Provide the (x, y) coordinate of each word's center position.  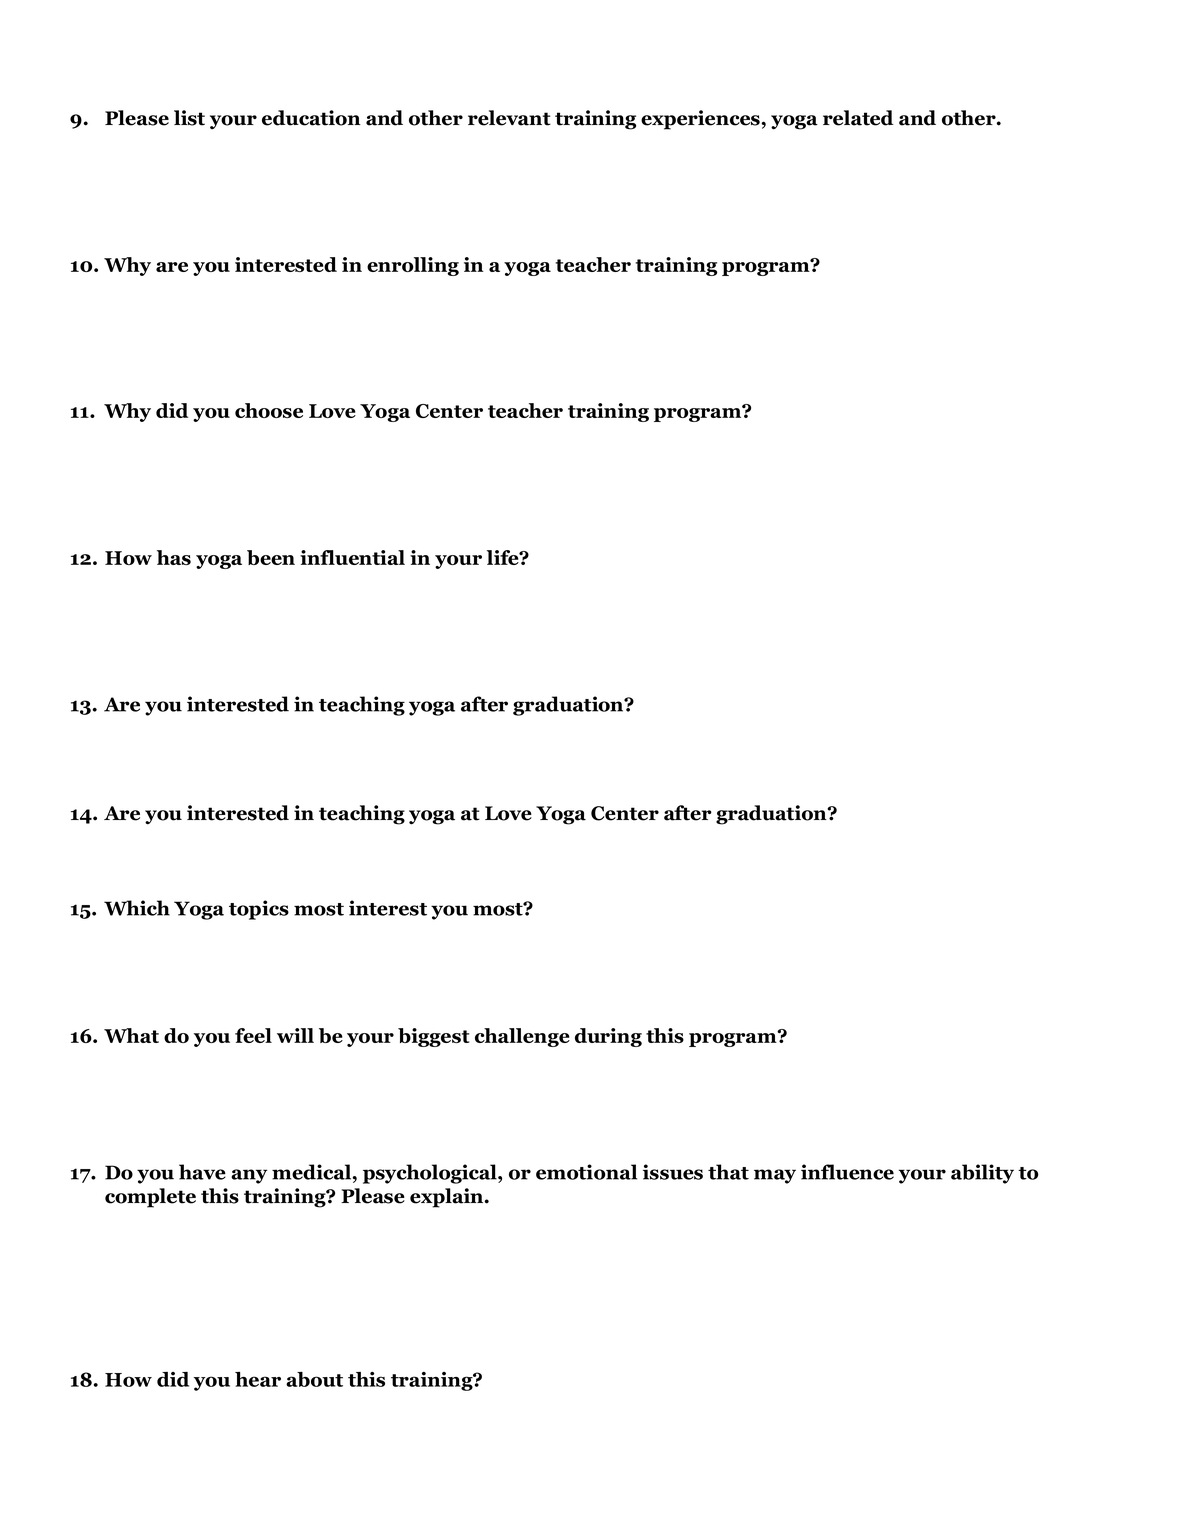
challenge (522, 1037)
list (189, 118)
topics (259, 910)
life (504, 557)
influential (352, 557)
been (271, 557)
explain (448, 1198)
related (858, 118)
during (608, 1037)
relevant (509, 118)
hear (258, 1379)
